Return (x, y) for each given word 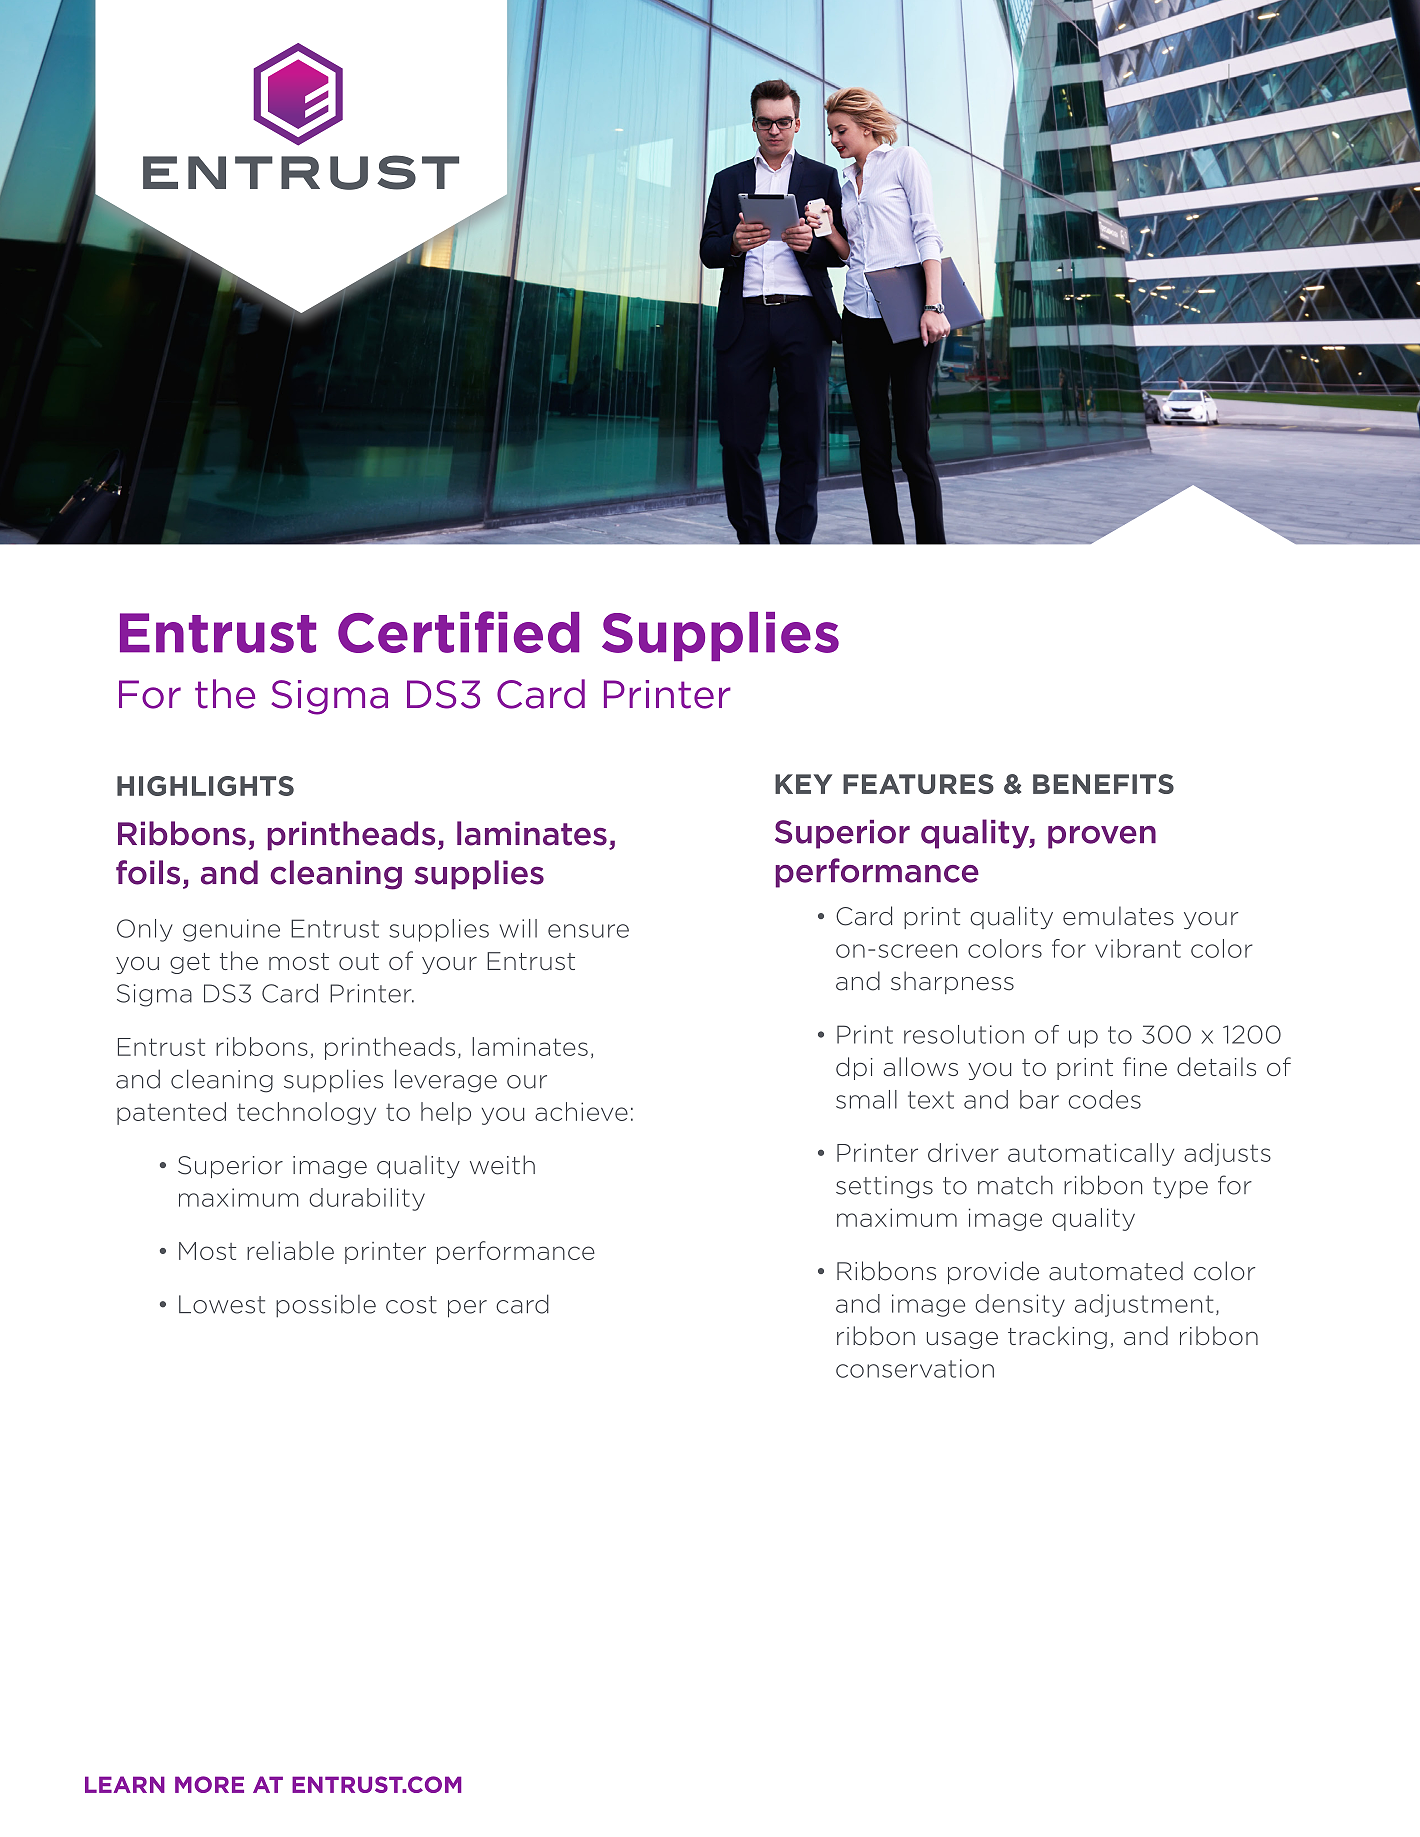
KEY (803, 784)
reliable (290, 1250)
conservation (915, 1368)
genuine (231, 930)
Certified (458, 632)
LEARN (125, 1784)
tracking (1057, 1337)
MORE (209, 1784)
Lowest (222, 1304)
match (1015, 1185)
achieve (581, 1111)
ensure (588, 931)
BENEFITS (1103, 784)
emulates (1118, 916)
